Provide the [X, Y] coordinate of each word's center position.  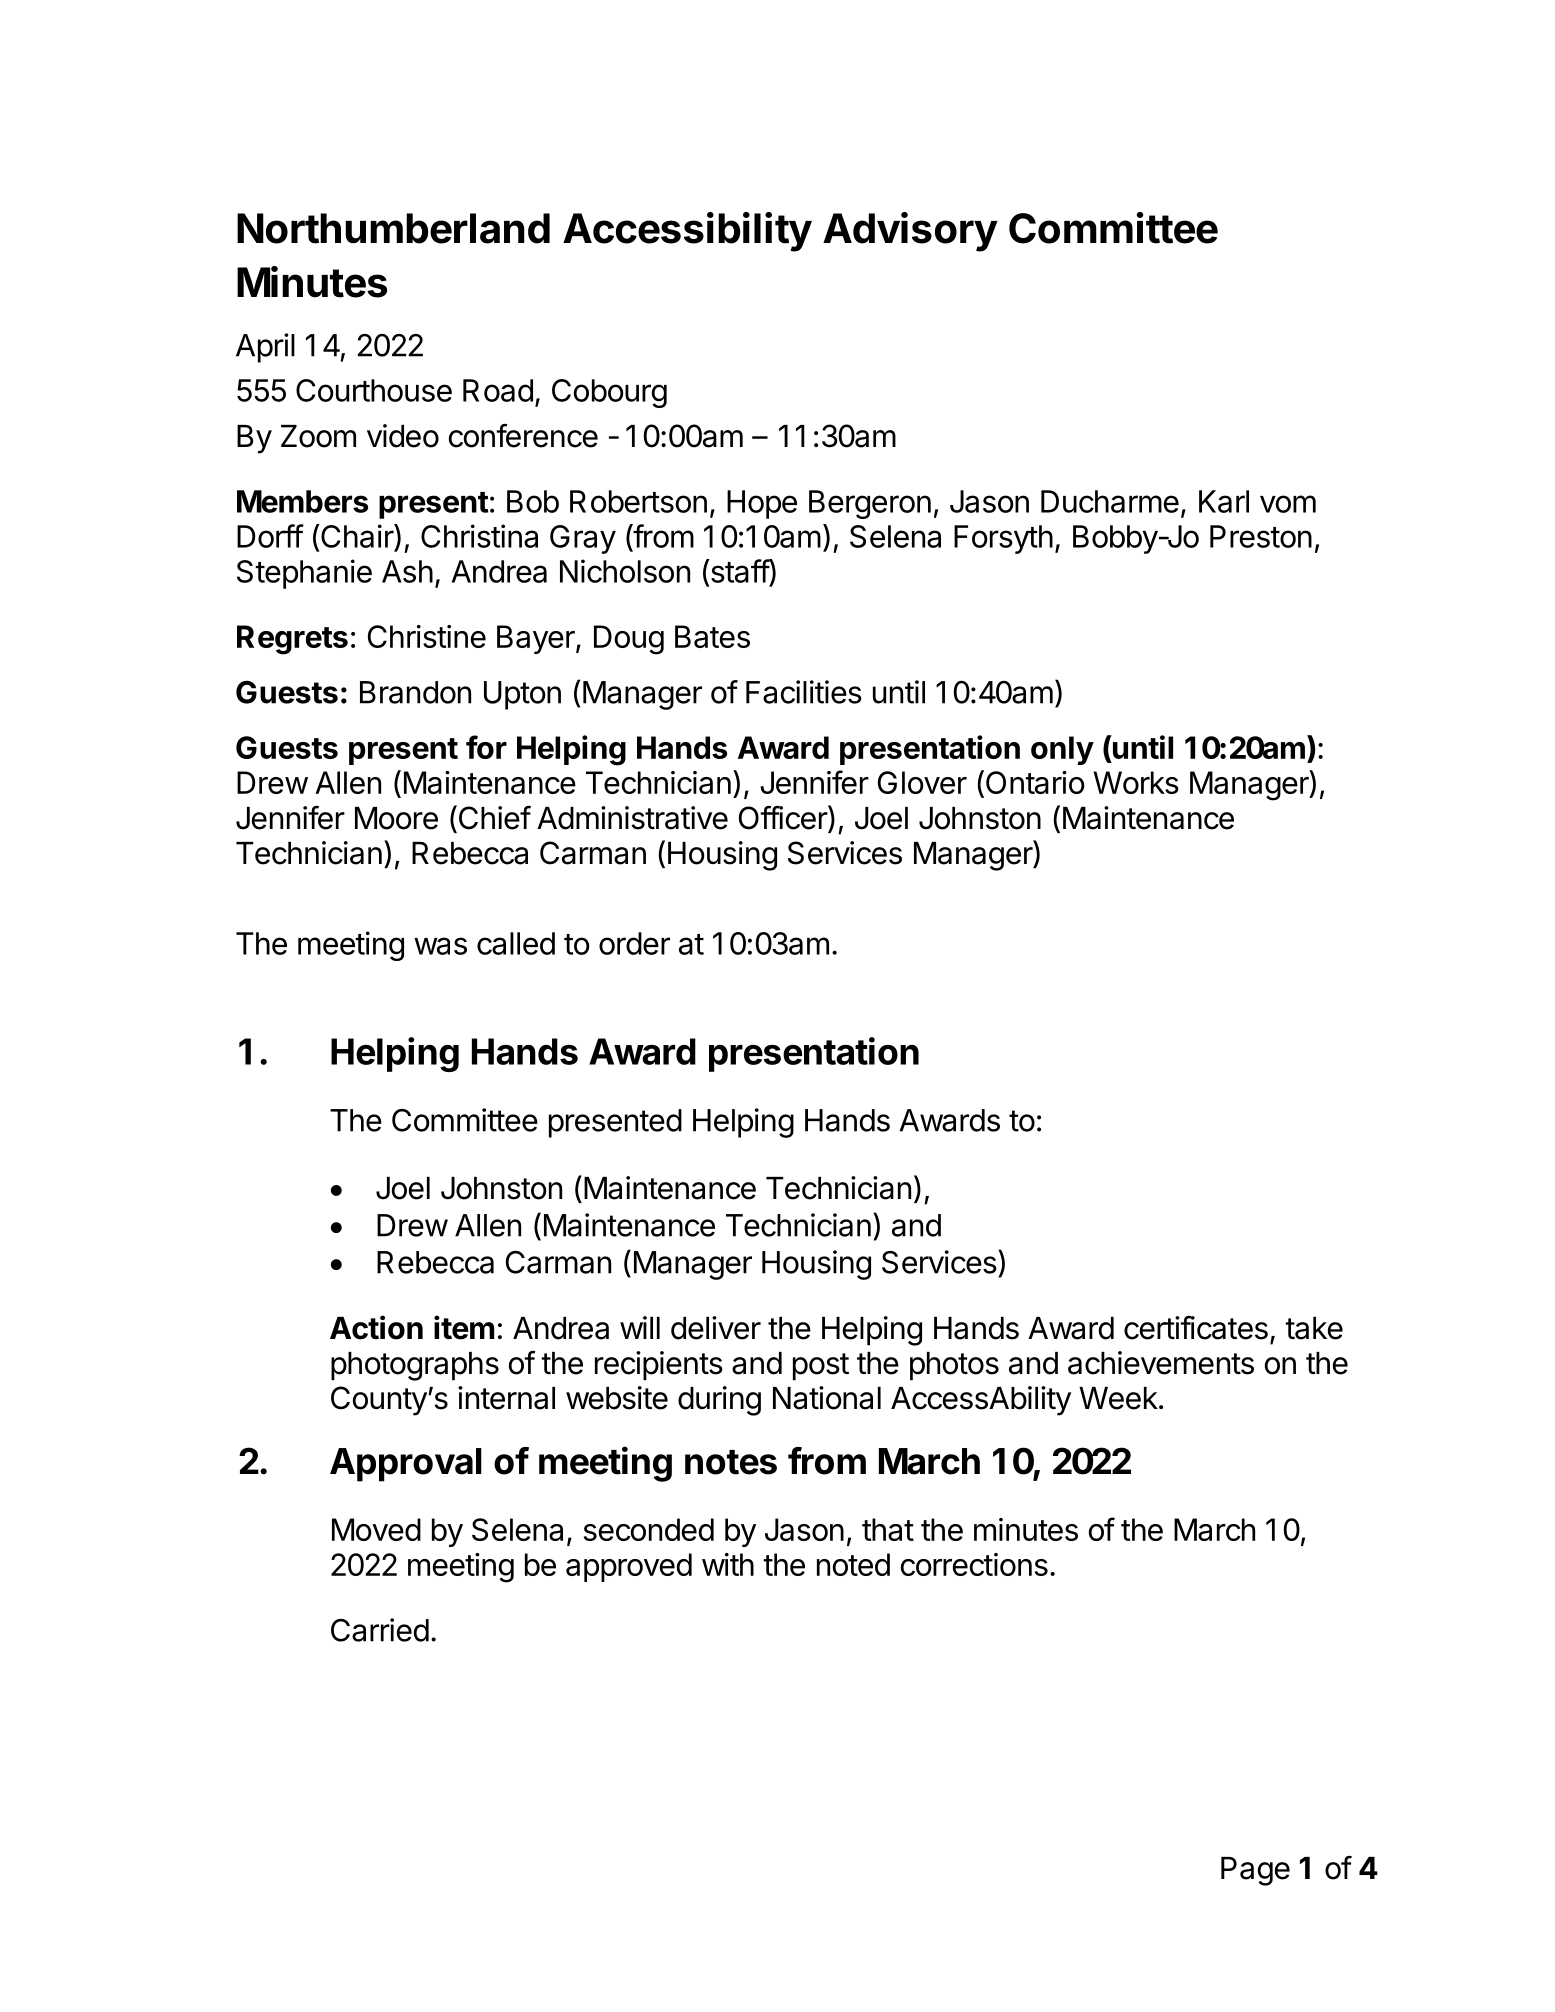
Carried [380, 1630]
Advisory [910, 232]
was [440, 946]
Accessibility [687, 232]
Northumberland [393, 228]
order [634, 943]
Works [1136, 782]
